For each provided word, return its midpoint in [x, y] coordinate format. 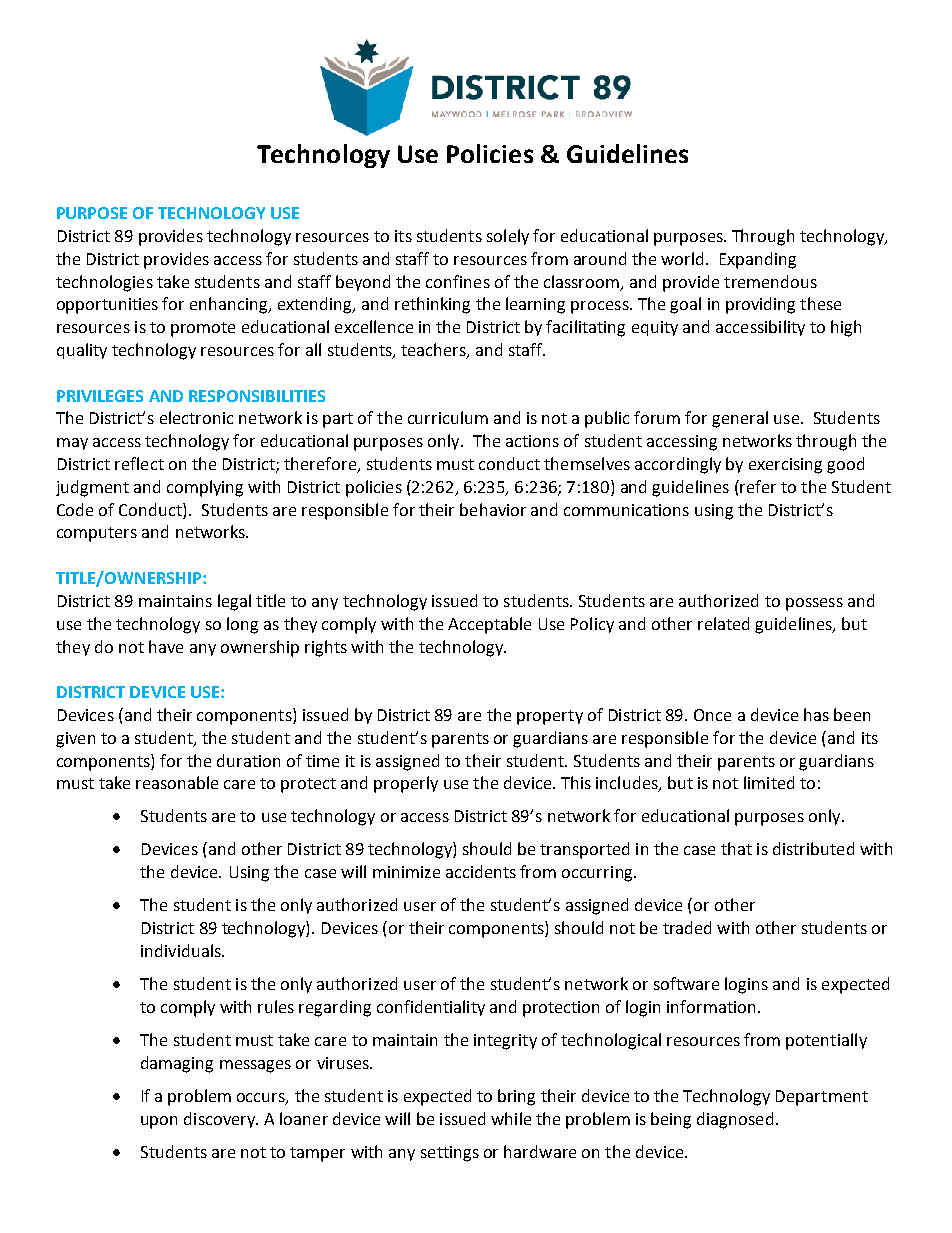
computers [97, 534]
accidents [481, 871]
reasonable [177, 782]
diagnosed [735, 1120]
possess [814, 604]
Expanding [758, 260]
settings [450, 1154]
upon [159, 1122]
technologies [104, 283]
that [736, 848]
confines [458, 281]
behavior [493, 509]
